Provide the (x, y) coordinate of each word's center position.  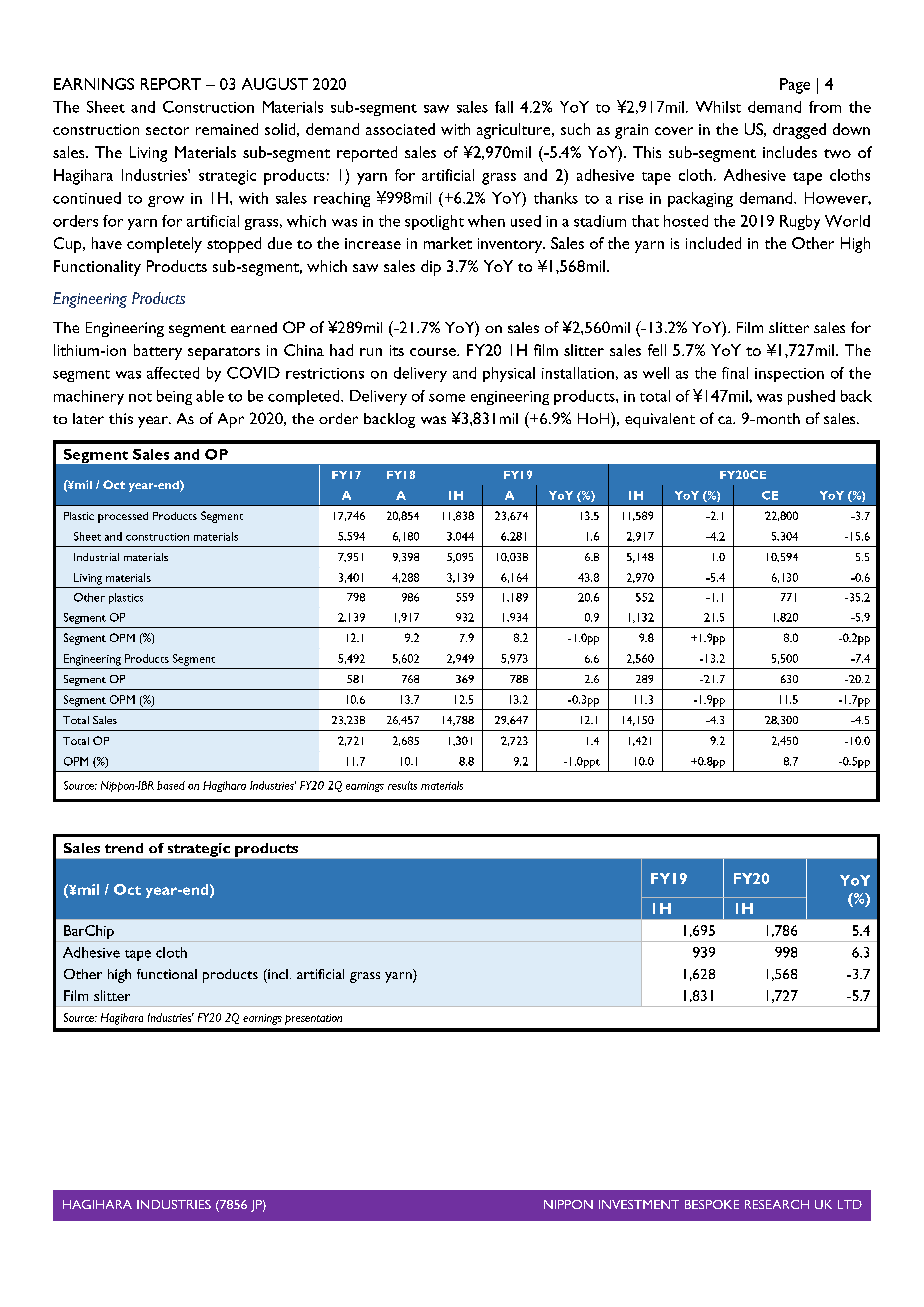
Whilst (718, 107)
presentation (313, 1019)
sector (167, 130)
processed (123, 517)
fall (504, 107)
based (171, 785)
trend (124, 848)
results (402, 785)
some (447, 398)
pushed (811, 397)
